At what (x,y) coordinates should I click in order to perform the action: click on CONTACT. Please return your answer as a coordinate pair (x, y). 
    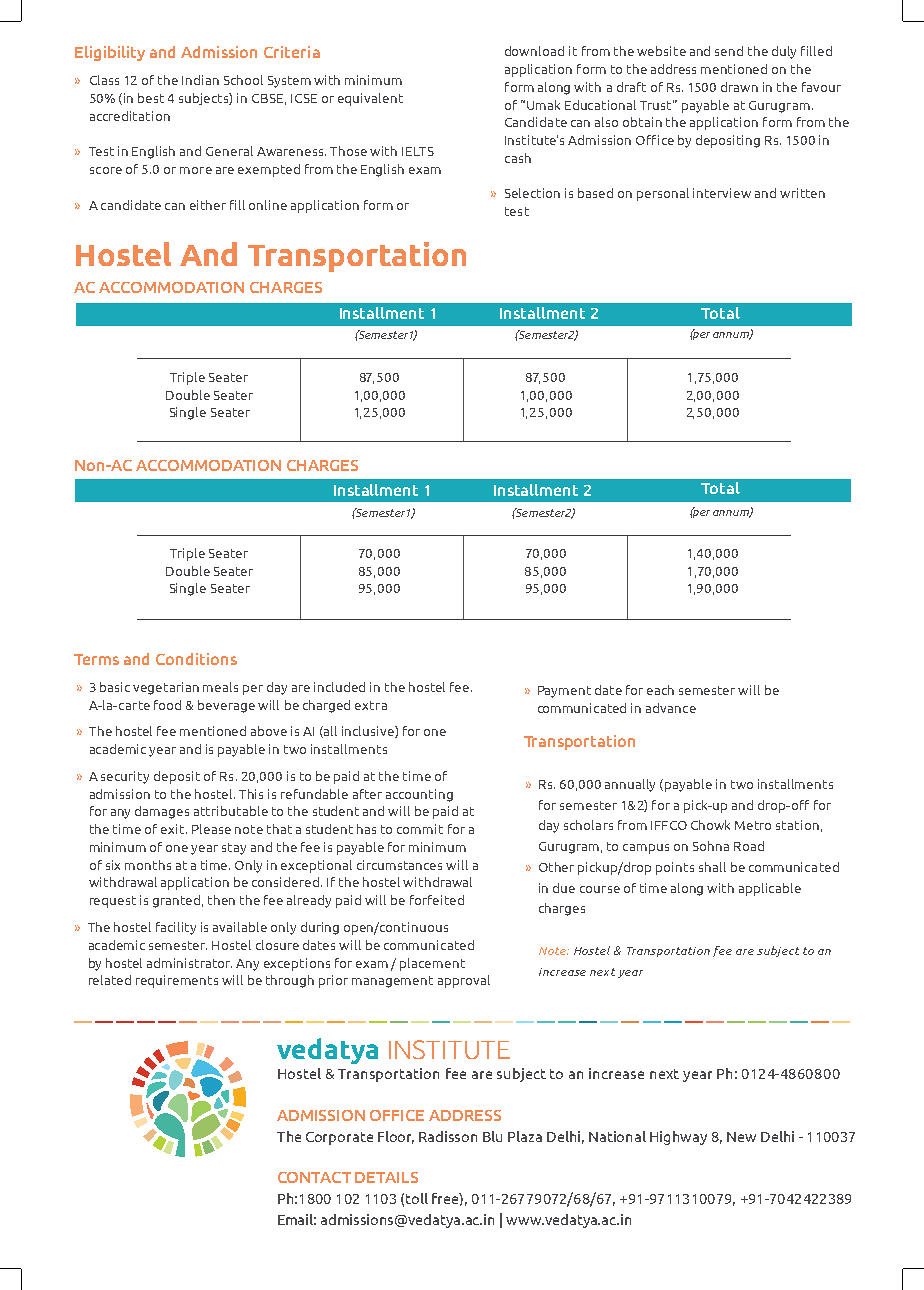
    Looking at the image, I should click on (314, 1177).
